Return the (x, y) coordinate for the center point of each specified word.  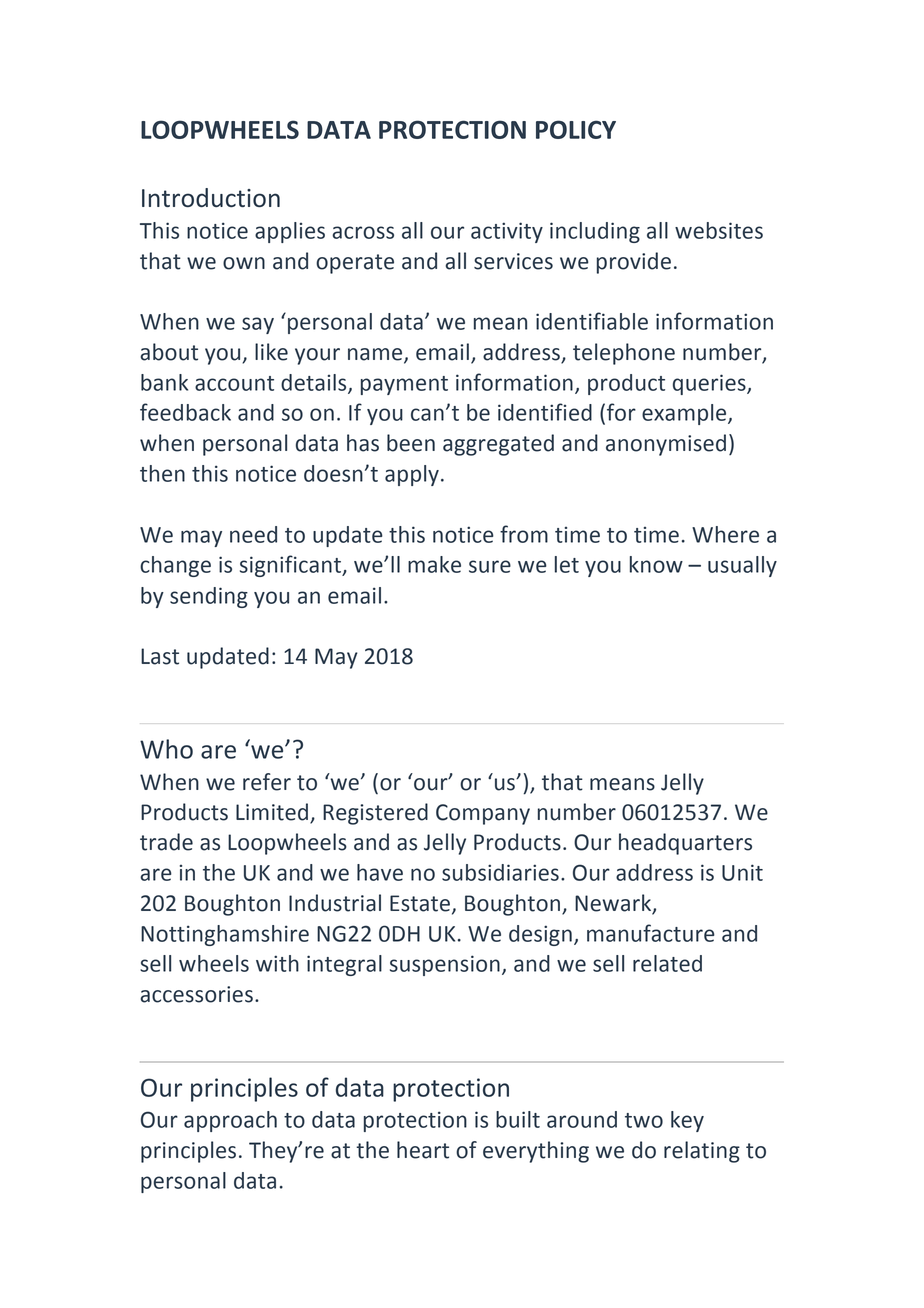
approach (230, 1121)
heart (423, 1150)
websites (719, 230)
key (687, 1121)
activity (507, 232)
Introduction (211, 197)
